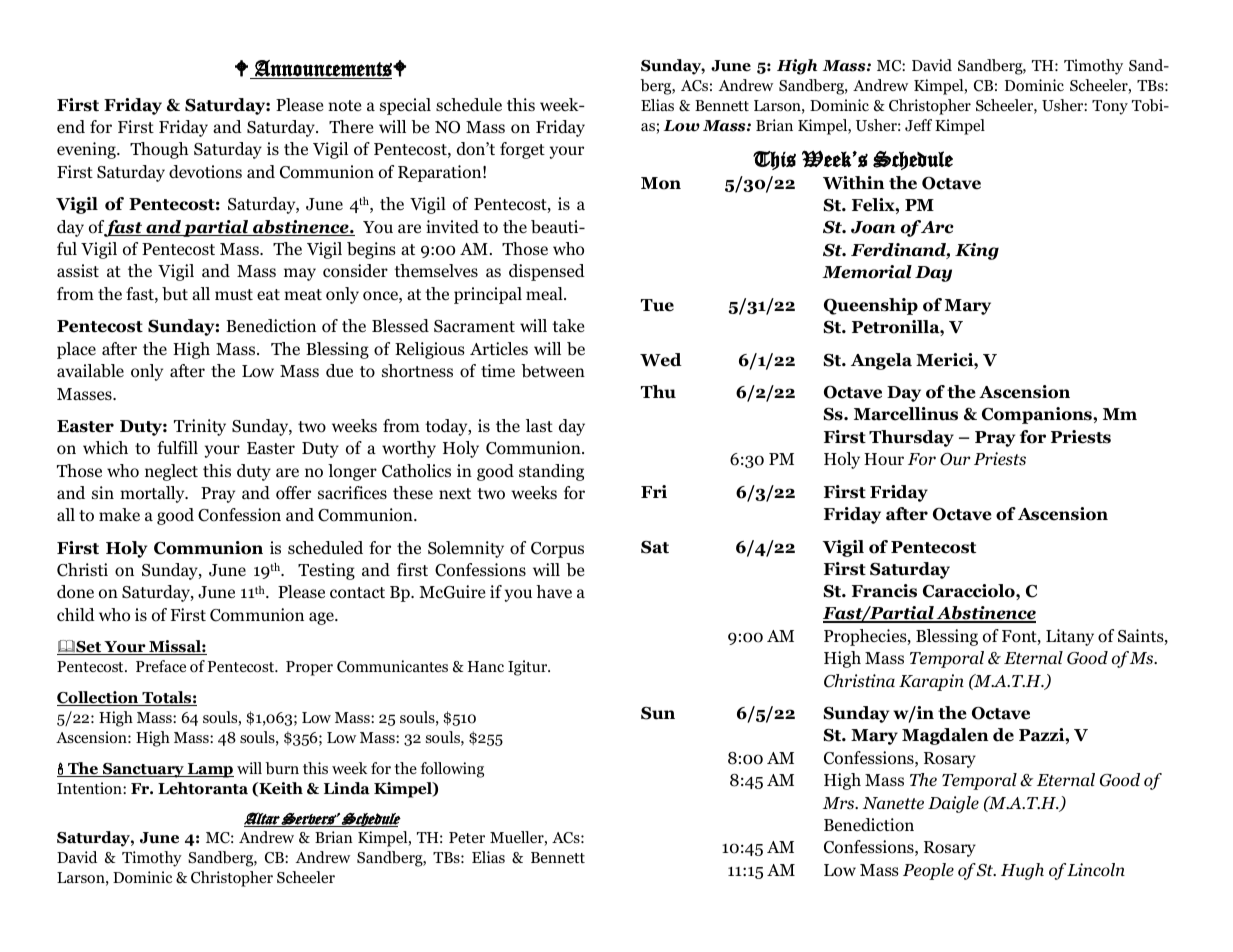  I want to click on Intention, so click(90, 788).
